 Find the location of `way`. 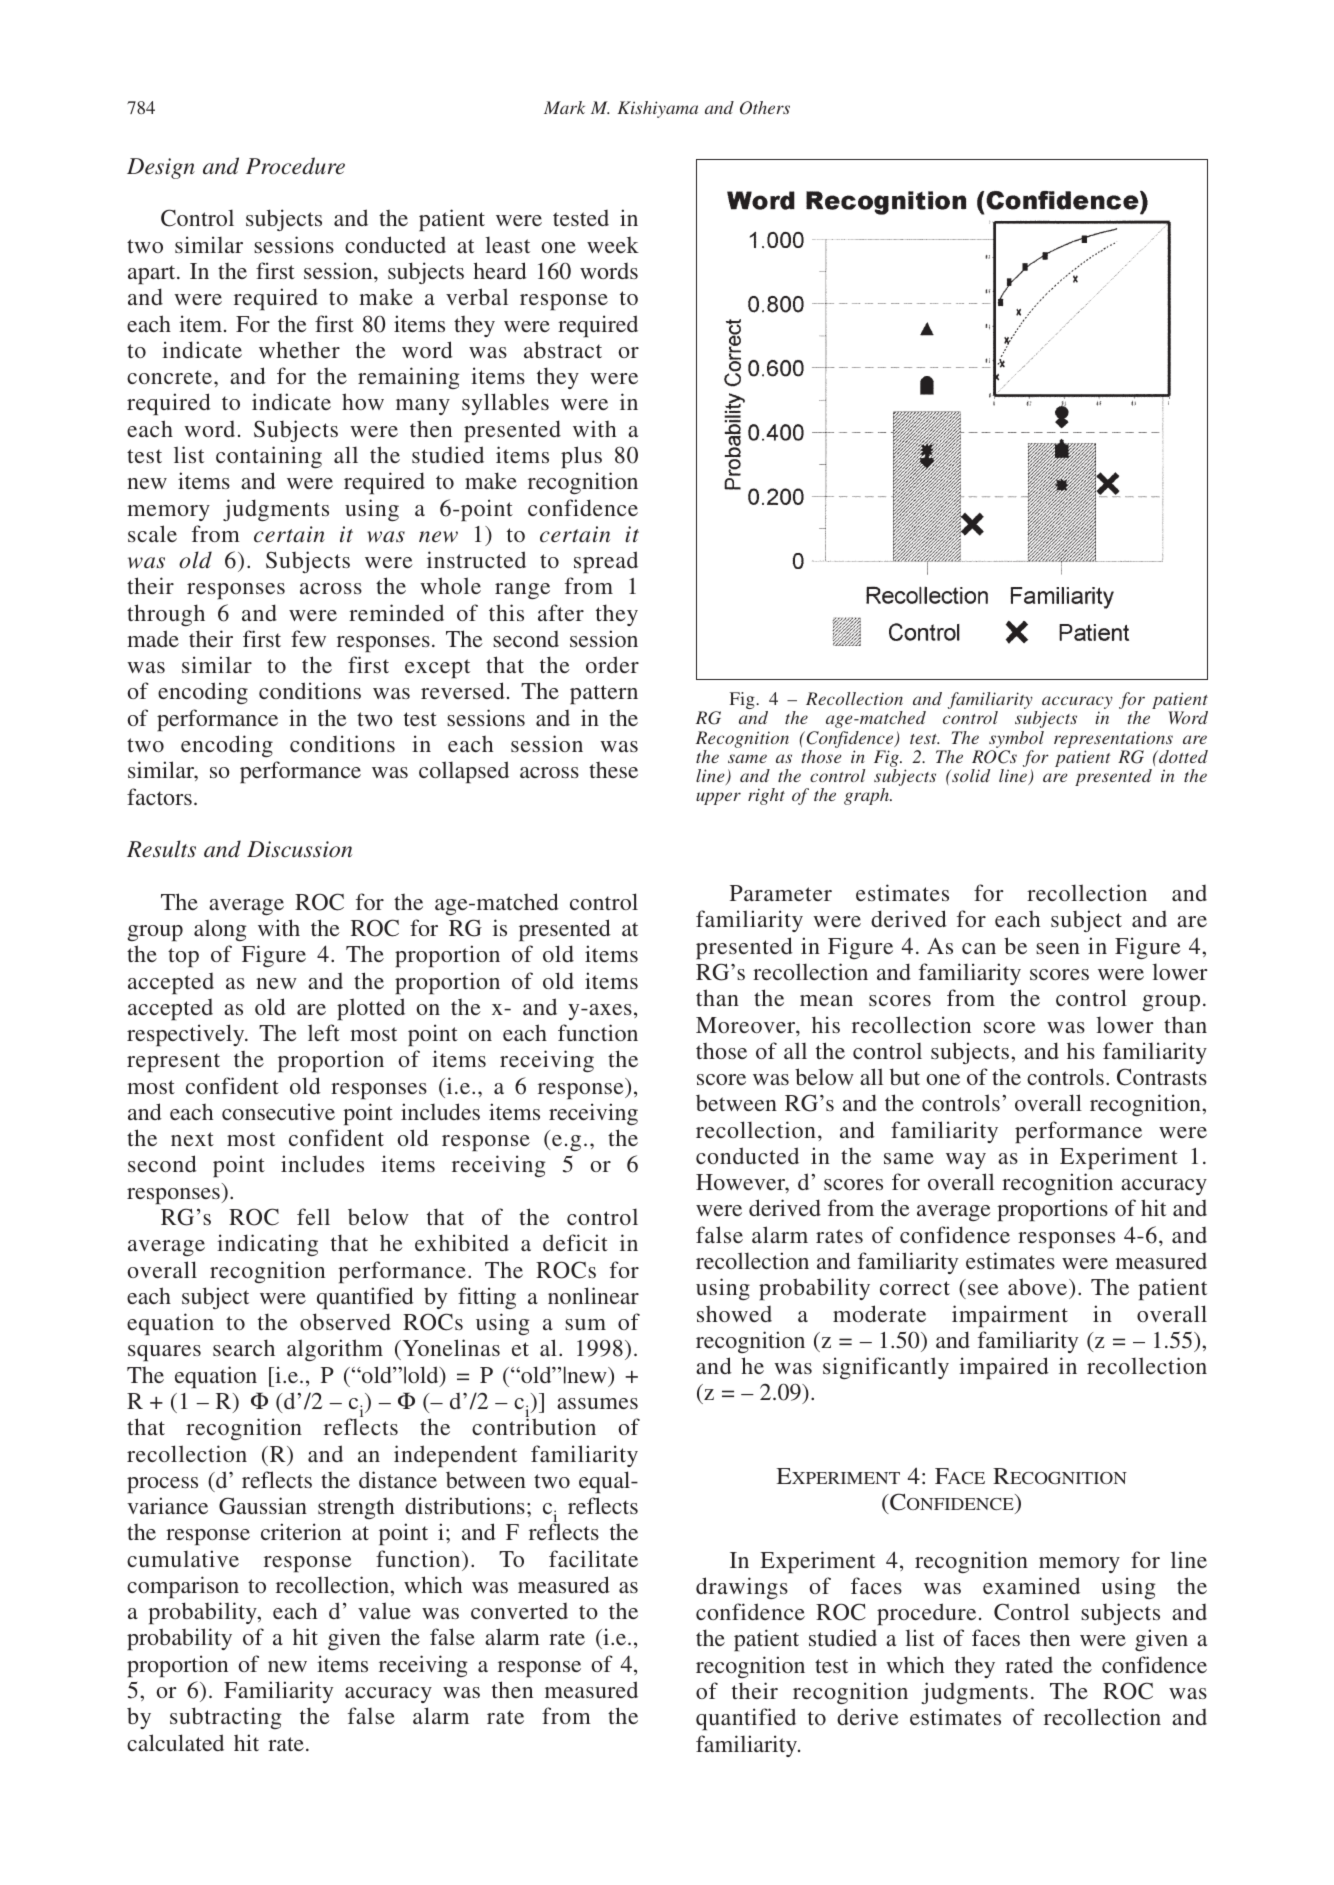

way is located at coordinates (966, 1161).
